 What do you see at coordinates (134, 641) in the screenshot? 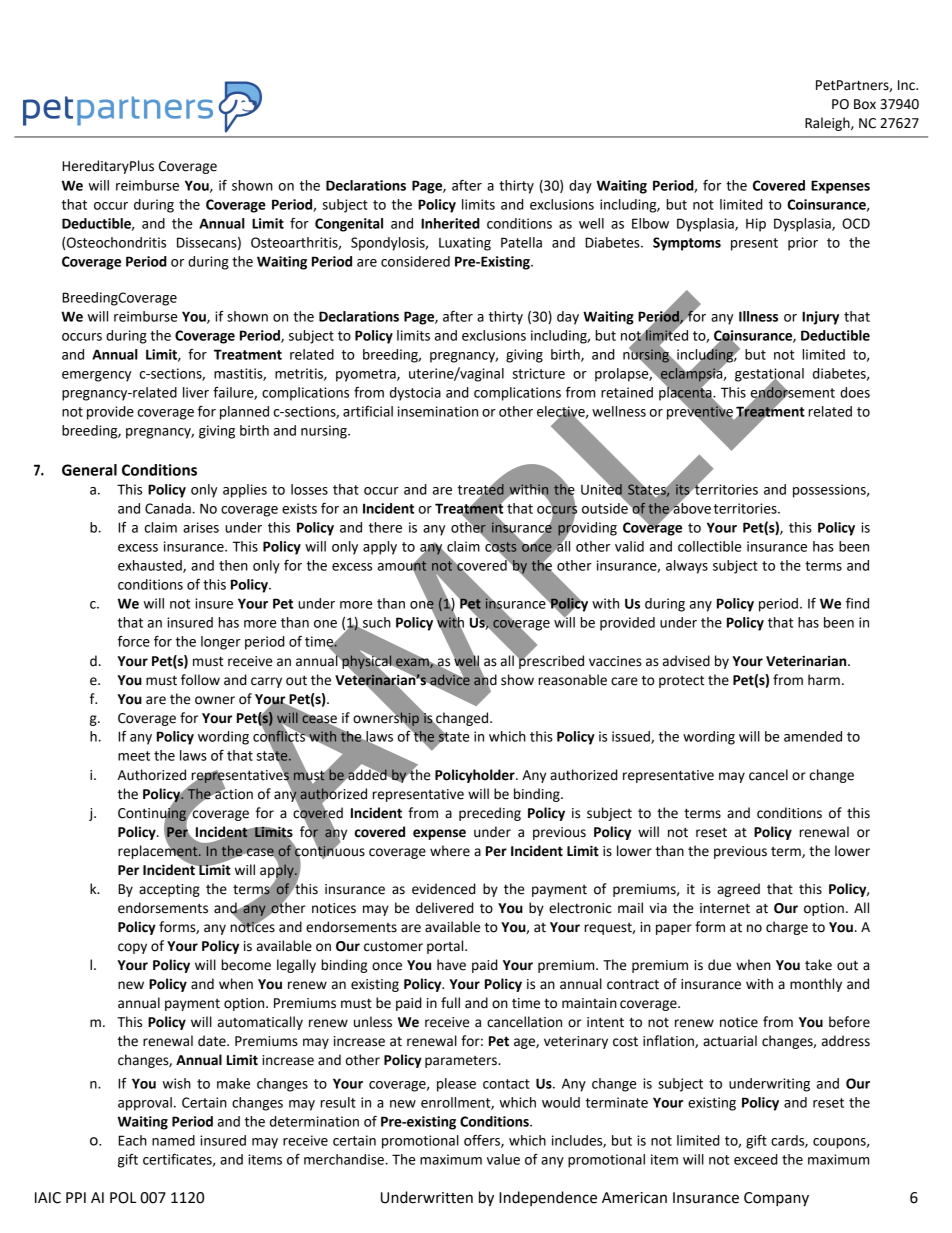
I see `force` at bounding box center [134, 641].
